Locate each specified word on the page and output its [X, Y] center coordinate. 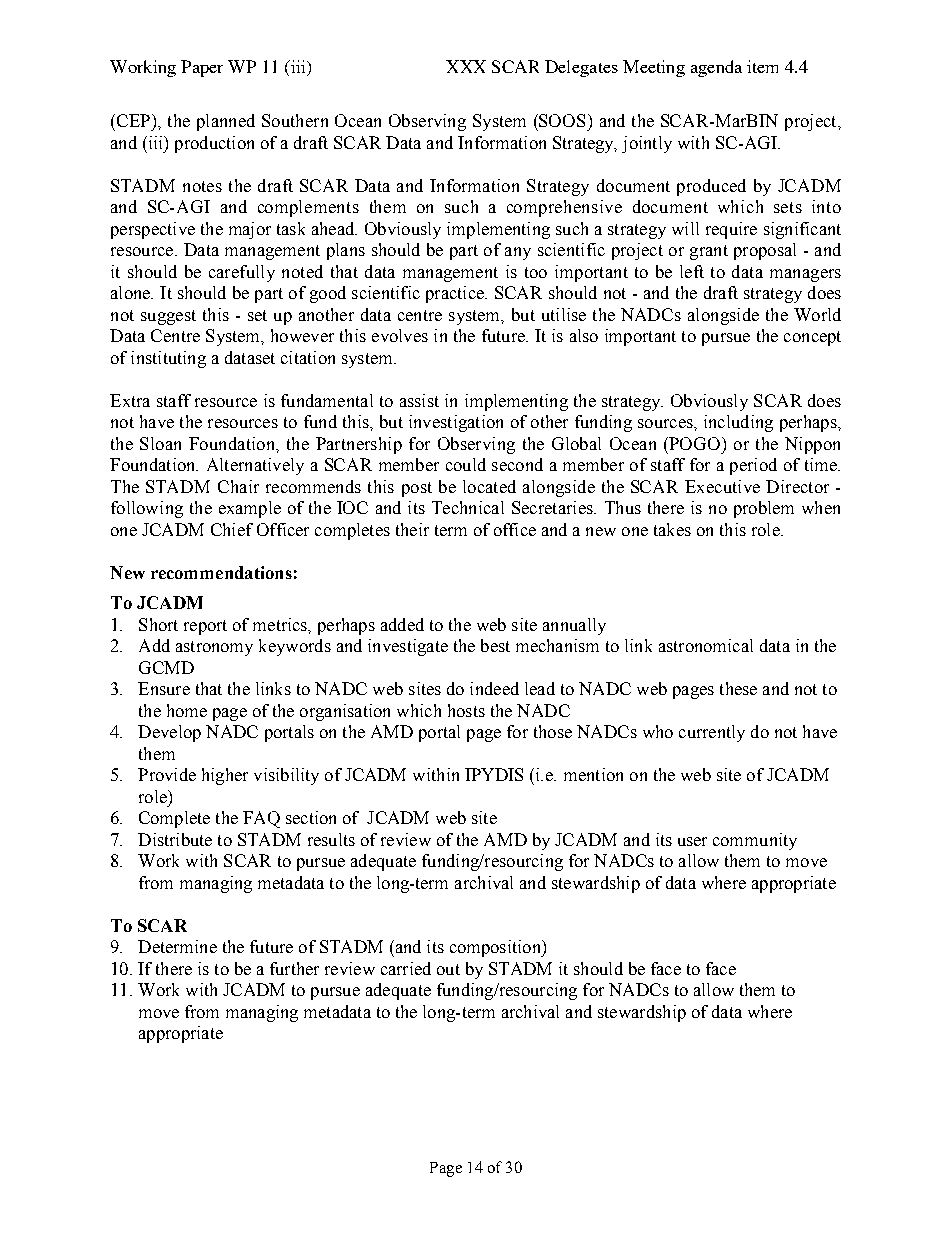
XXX [466, 66]
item [762, 66]
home [187, 710]
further [294, 968]
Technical [468, 507]
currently [712, 733]
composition [496, 948]
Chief [232, 529]
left [692, 271]
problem [764, 509]
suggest [168, 317]
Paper [202, 68]
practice [456, 294]
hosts [466, 710]
